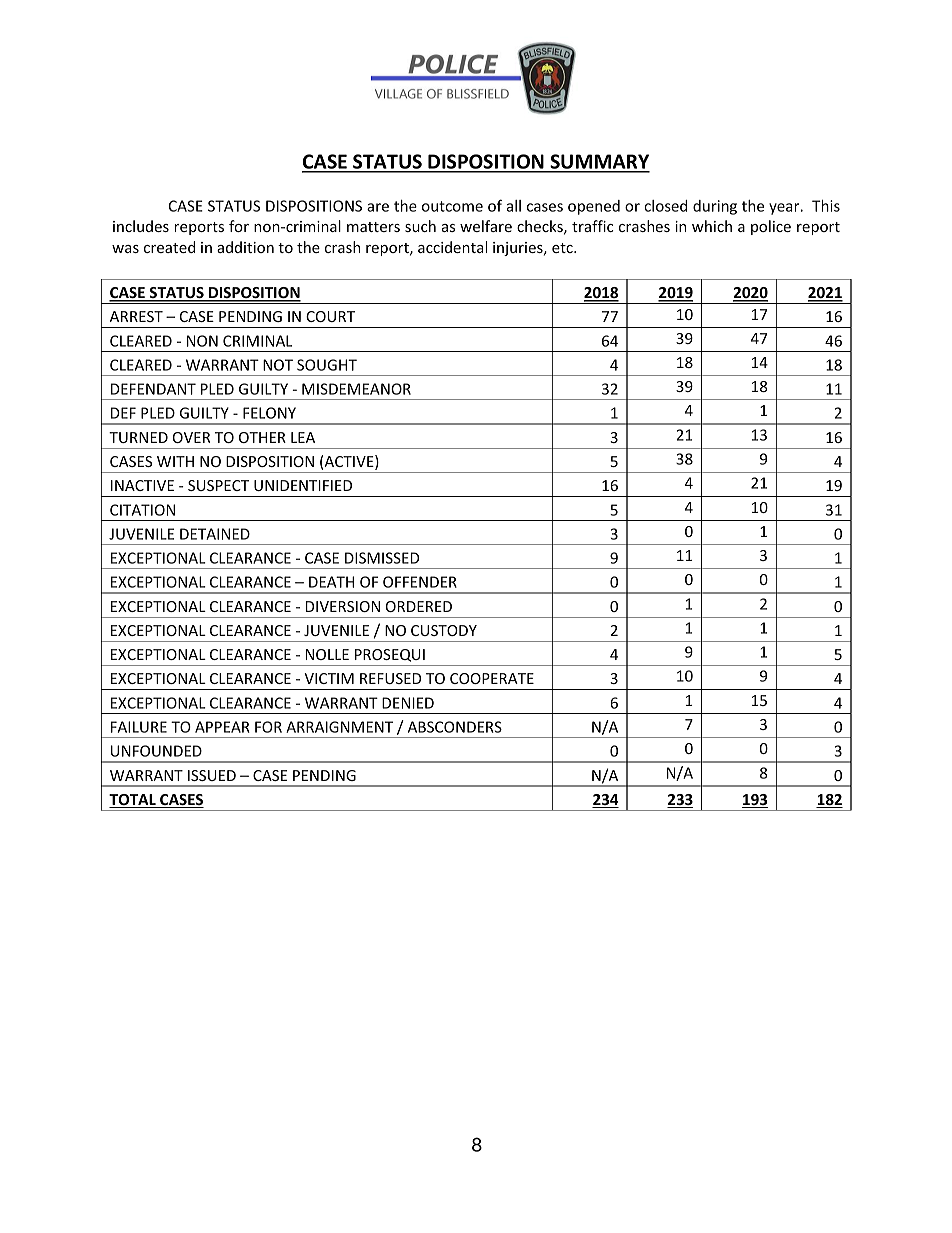 The height and width of the screenshot is (1233, 952). Describe the element at coordinates (420, 582) in the screenshot. I see `OFFENDER` at that location.
